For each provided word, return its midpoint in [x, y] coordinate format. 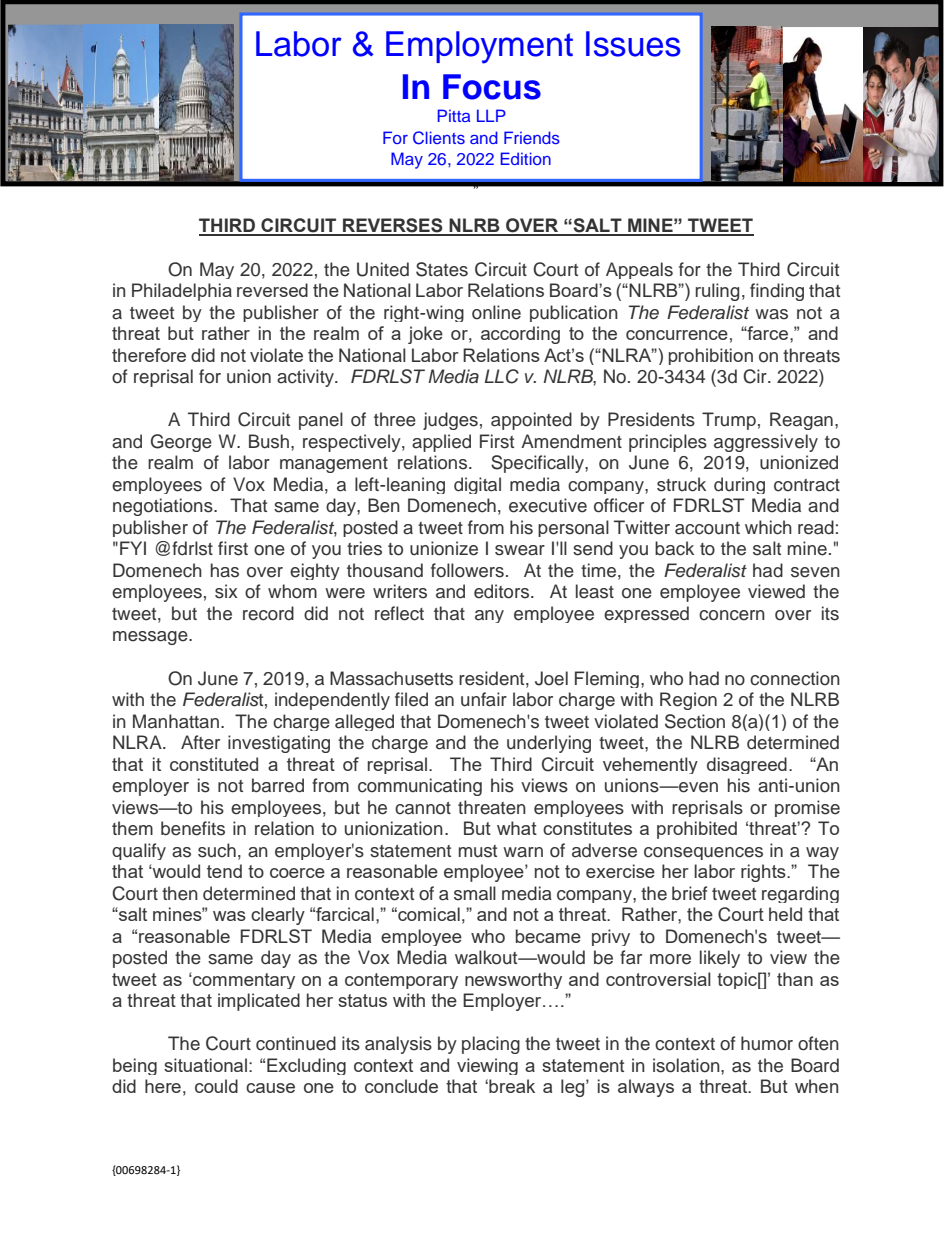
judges [450, 421]
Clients [439, 138]
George [181, 443]
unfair [484, 699]
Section [695, 721]
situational [205, 1065]
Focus [492, 87]
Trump [729, 421]
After [200, 742]
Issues [633, 44]
